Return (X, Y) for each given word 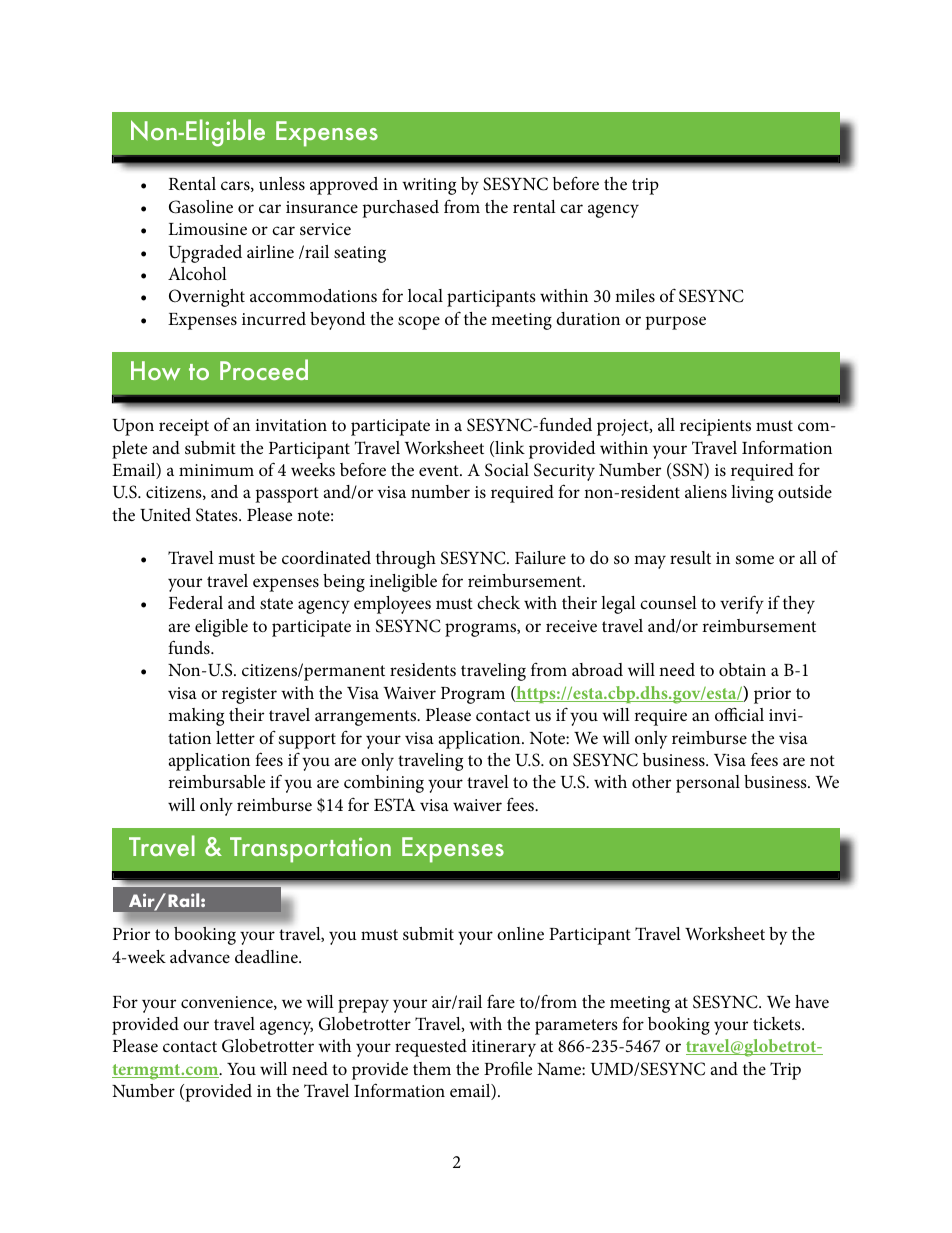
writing (429, 186)
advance (200, 956)
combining (384, 784)
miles (635, 296)
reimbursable (216, 782)
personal (708, 784)
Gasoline (201, 207)
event (440, 470)
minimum (216, 470)
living (752, 494)
